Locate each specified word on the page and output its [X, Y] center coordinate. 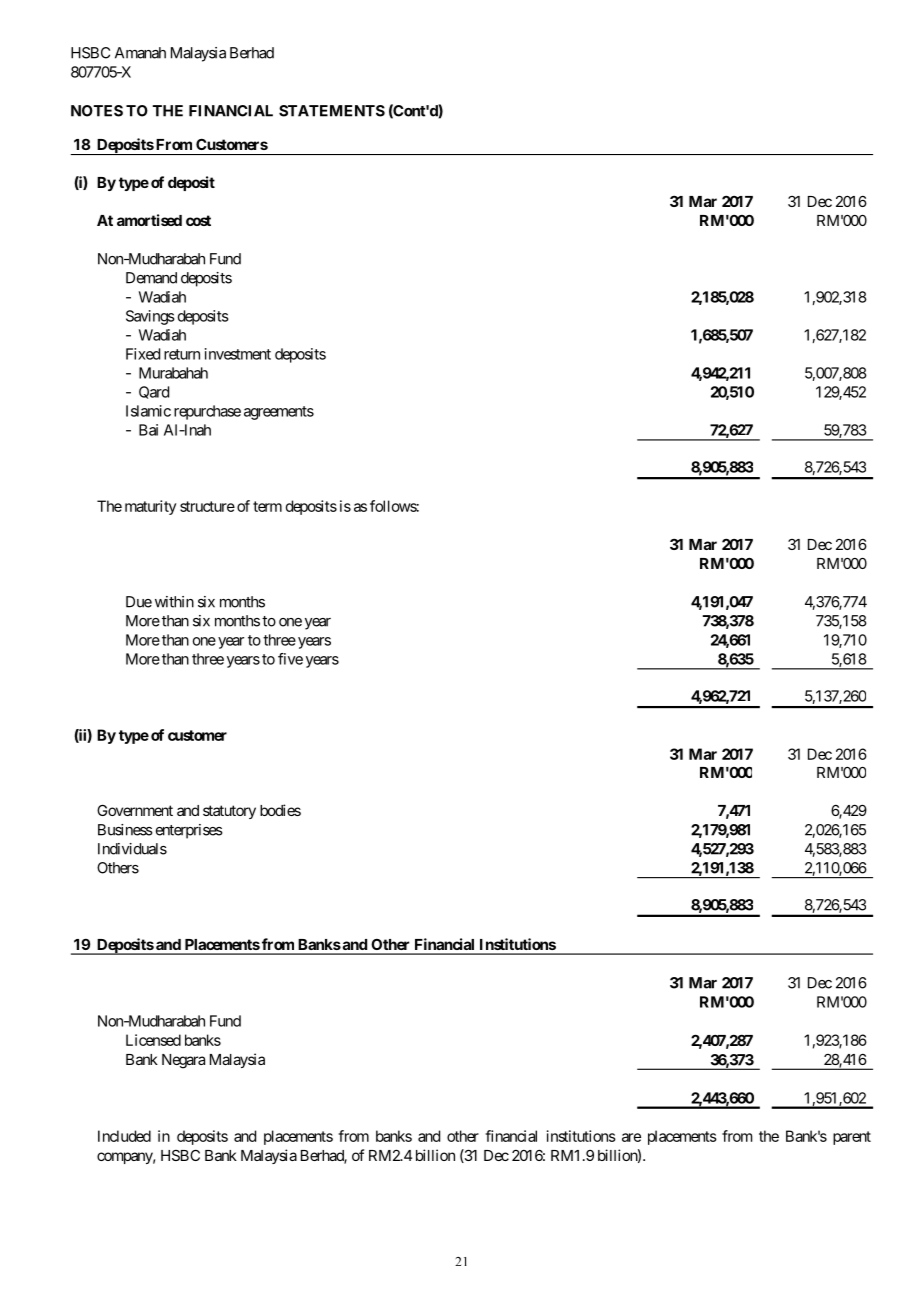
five [290, 659]
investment [238, 354]
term [267, 506]
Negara [183, 1061]
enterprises [189, 831]
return [182, 354]
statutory [229, 812]
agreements [279, 413]
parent [852, 1138]
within [174, 602]
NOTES [97, 111]
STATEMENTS [332, 111]
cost [198, 220]
